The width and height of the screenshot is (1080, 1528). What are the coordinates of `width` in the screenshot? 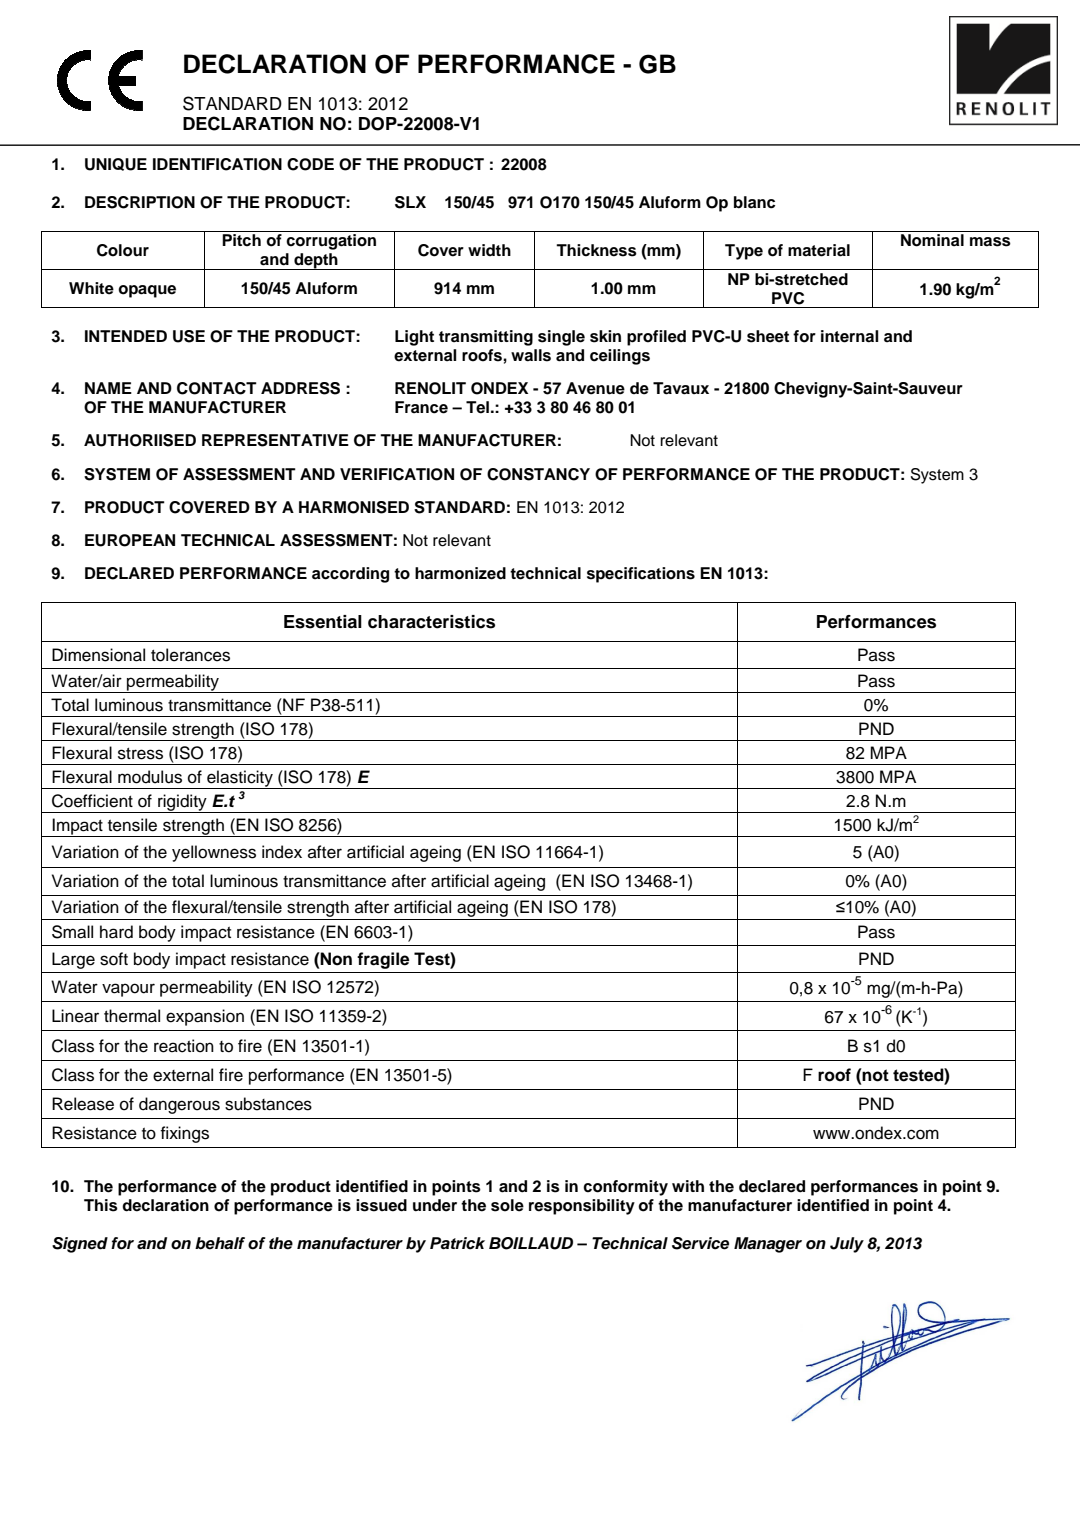 It's located at (489, 250).
